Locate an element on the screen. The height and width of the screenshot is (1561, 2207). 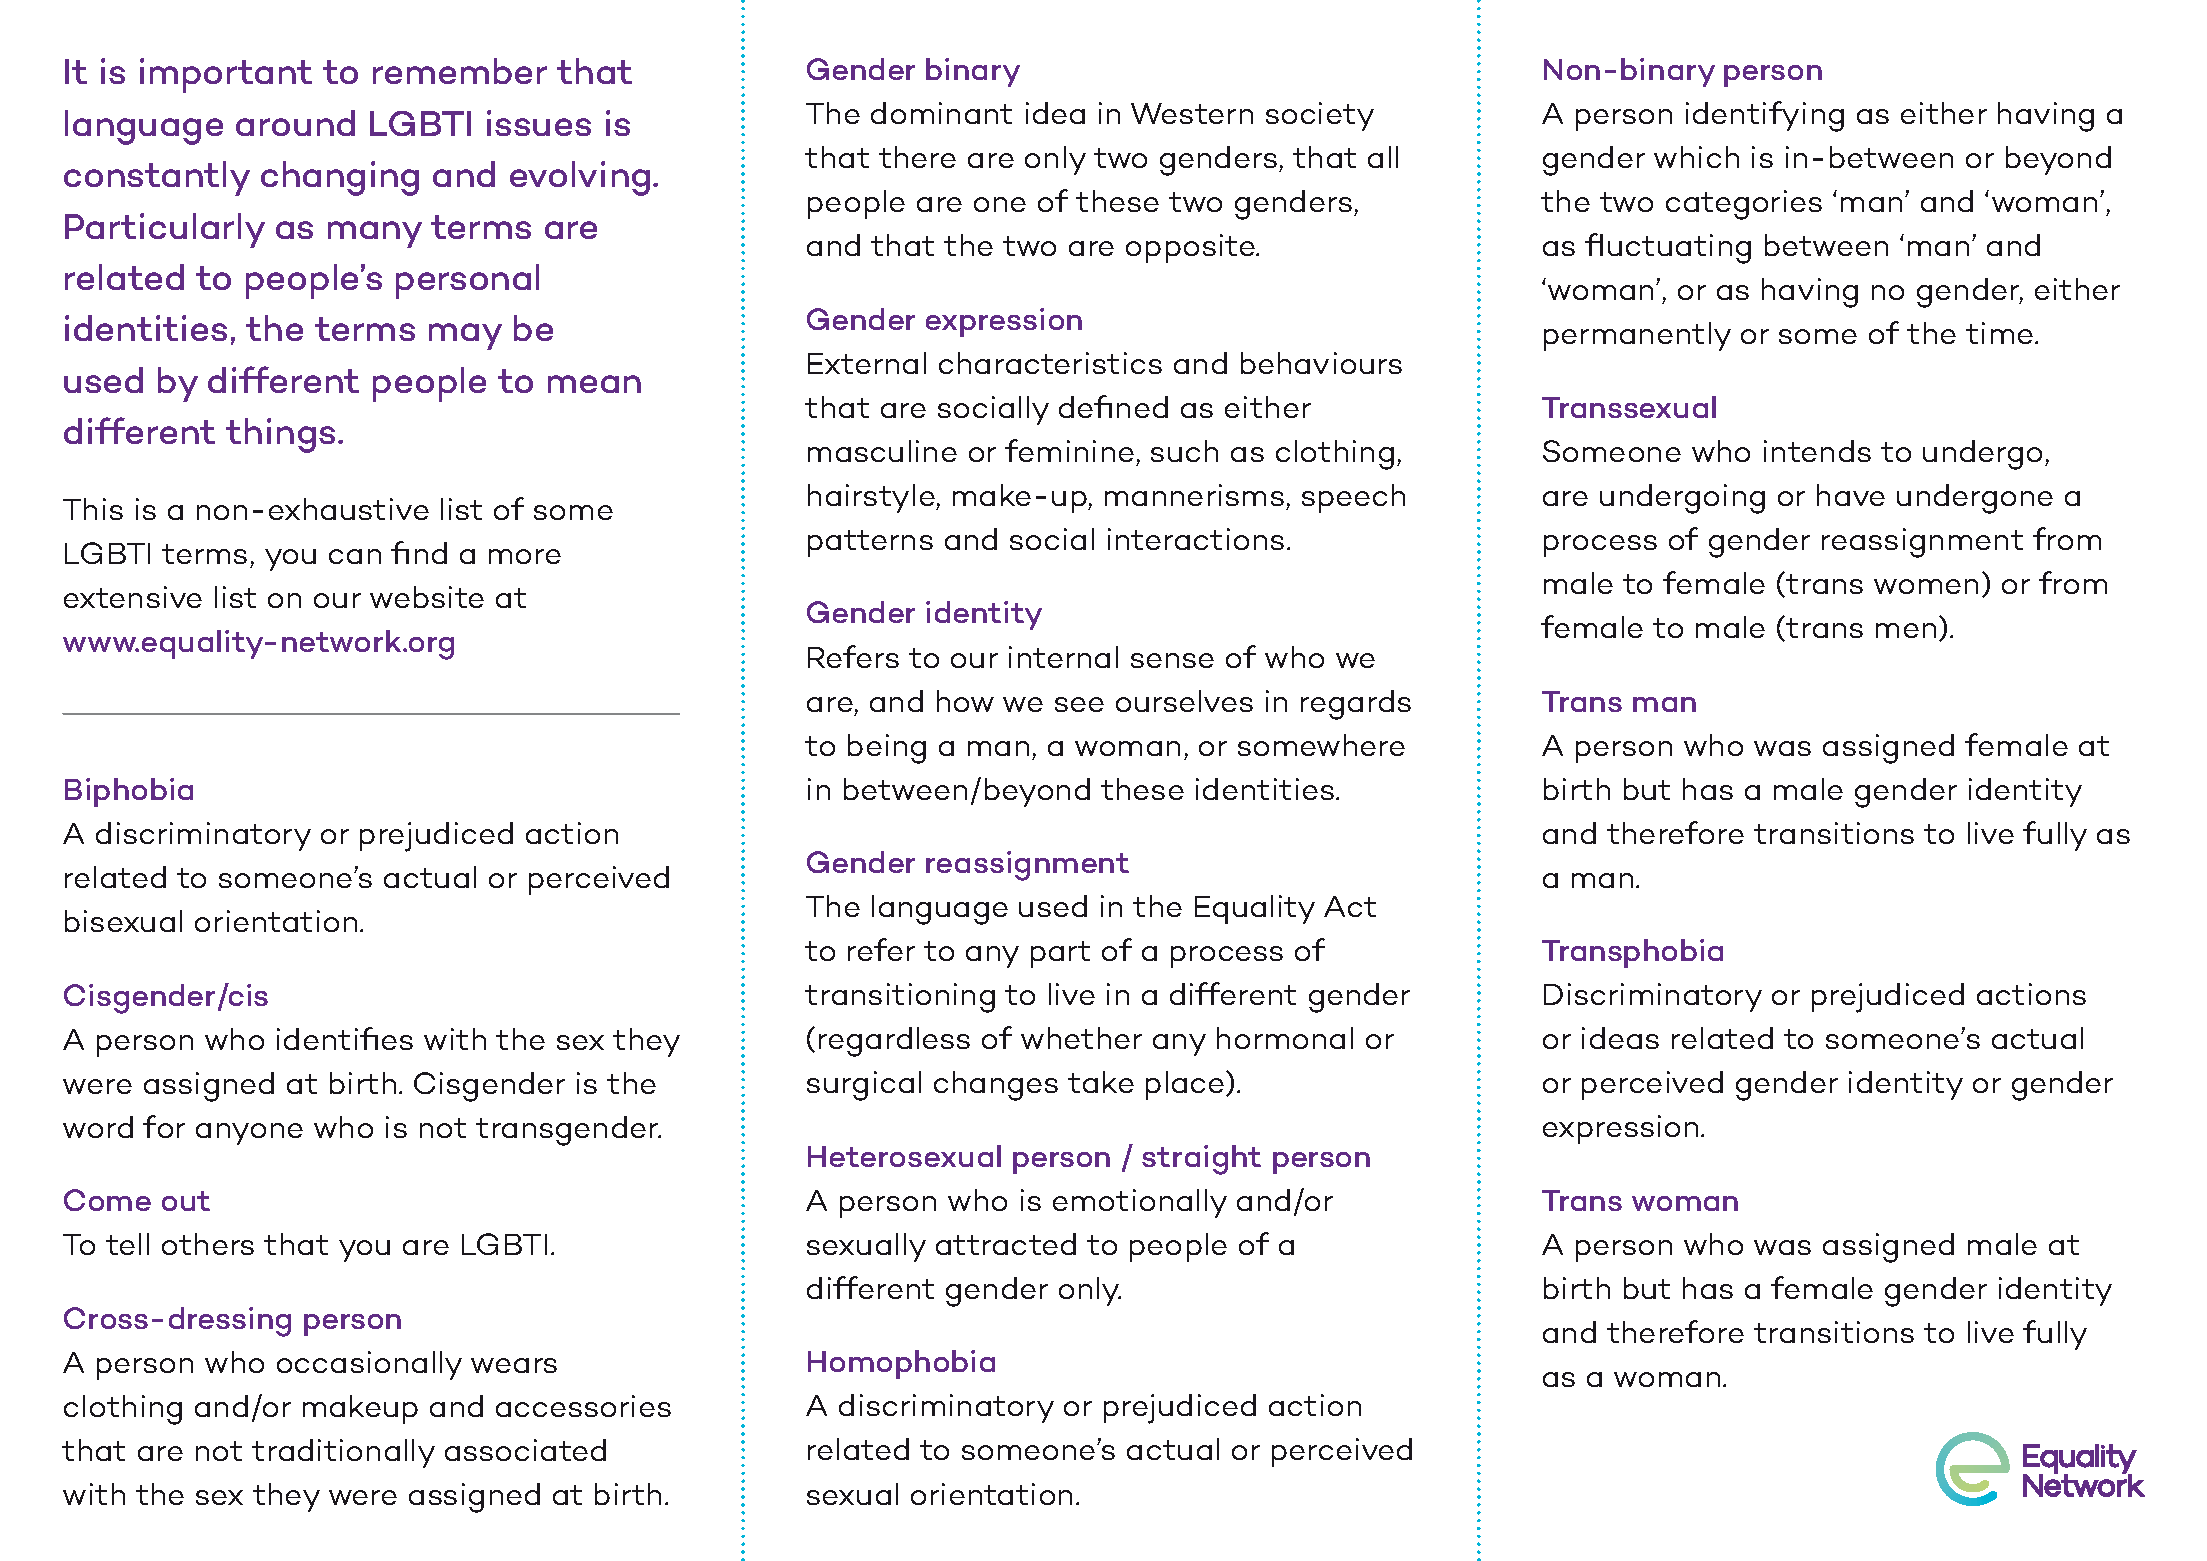
changes is located at coordinates (996, 1086).
